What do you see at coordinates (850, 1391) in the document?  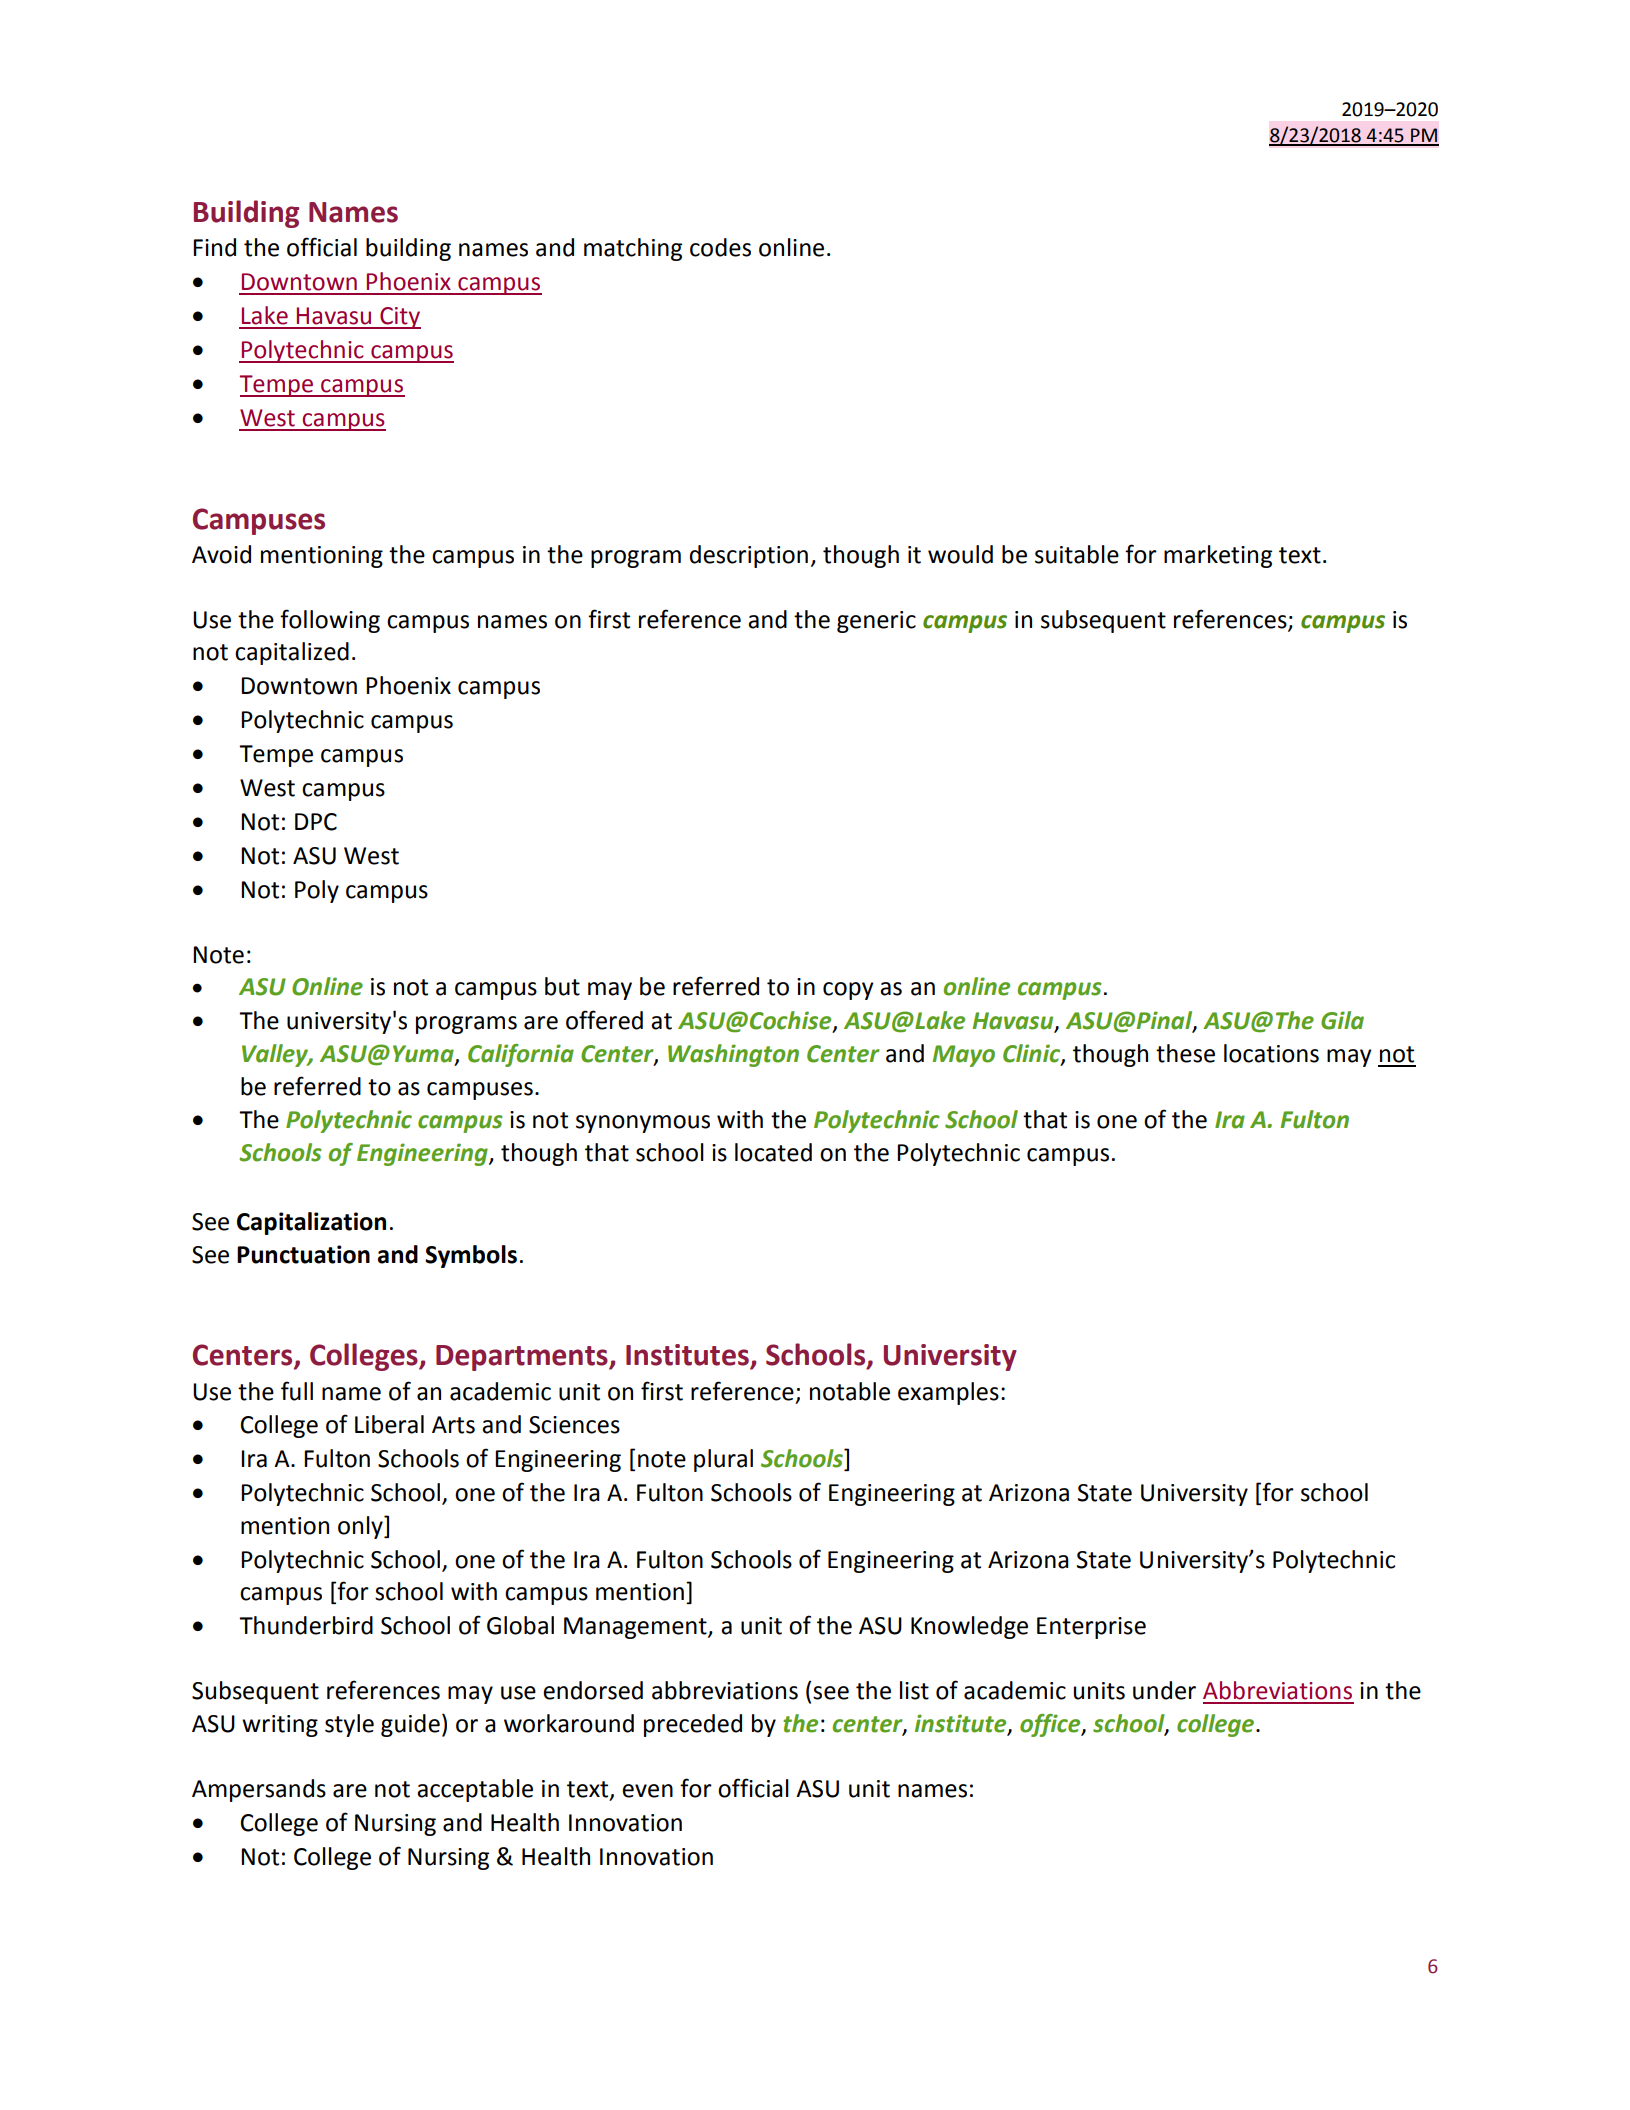 I see `notable` at bounding box center [850, 1391].
